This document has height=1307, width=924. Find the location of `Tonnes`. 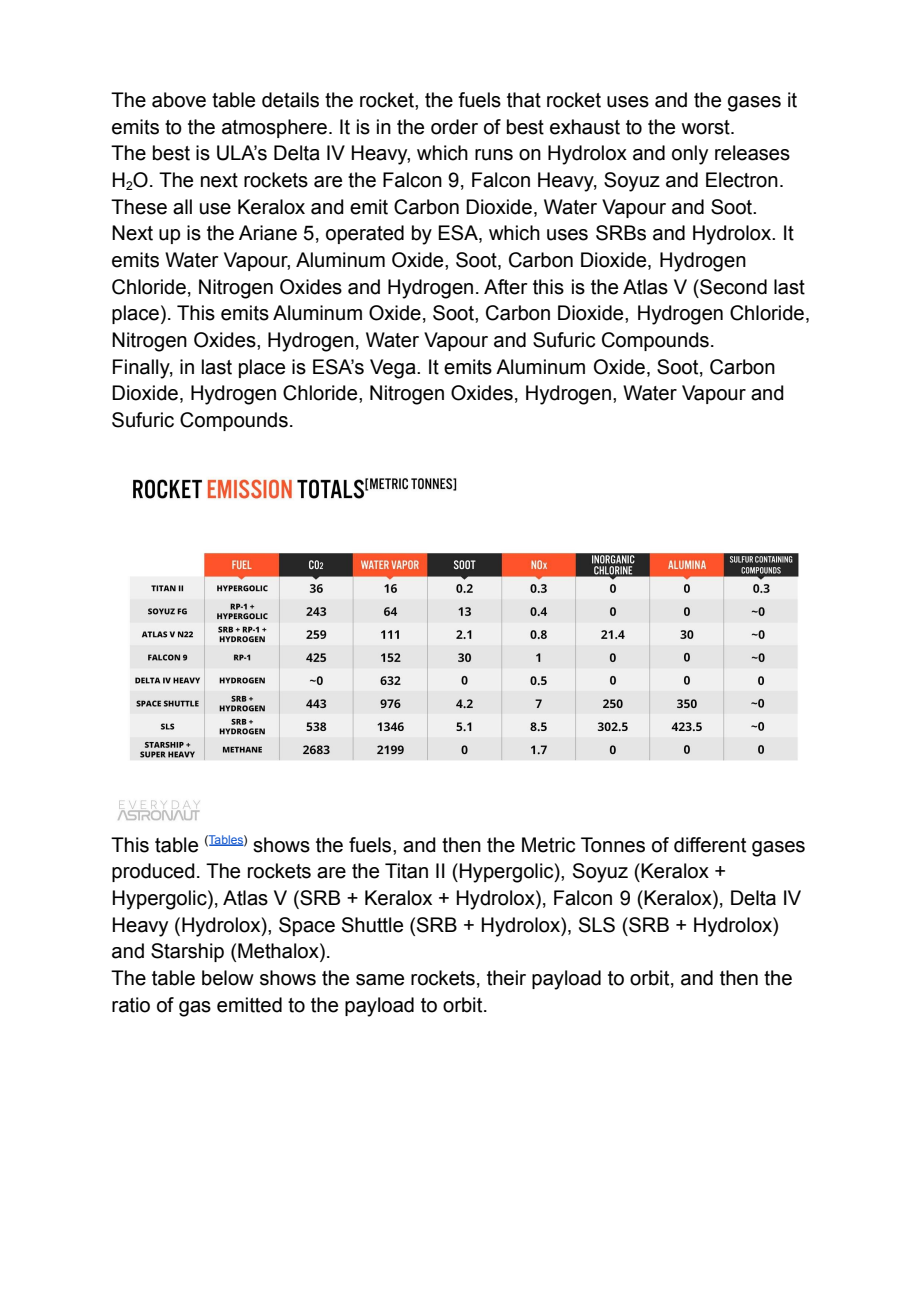

Tonnes is located at coordinates (613, 845).
